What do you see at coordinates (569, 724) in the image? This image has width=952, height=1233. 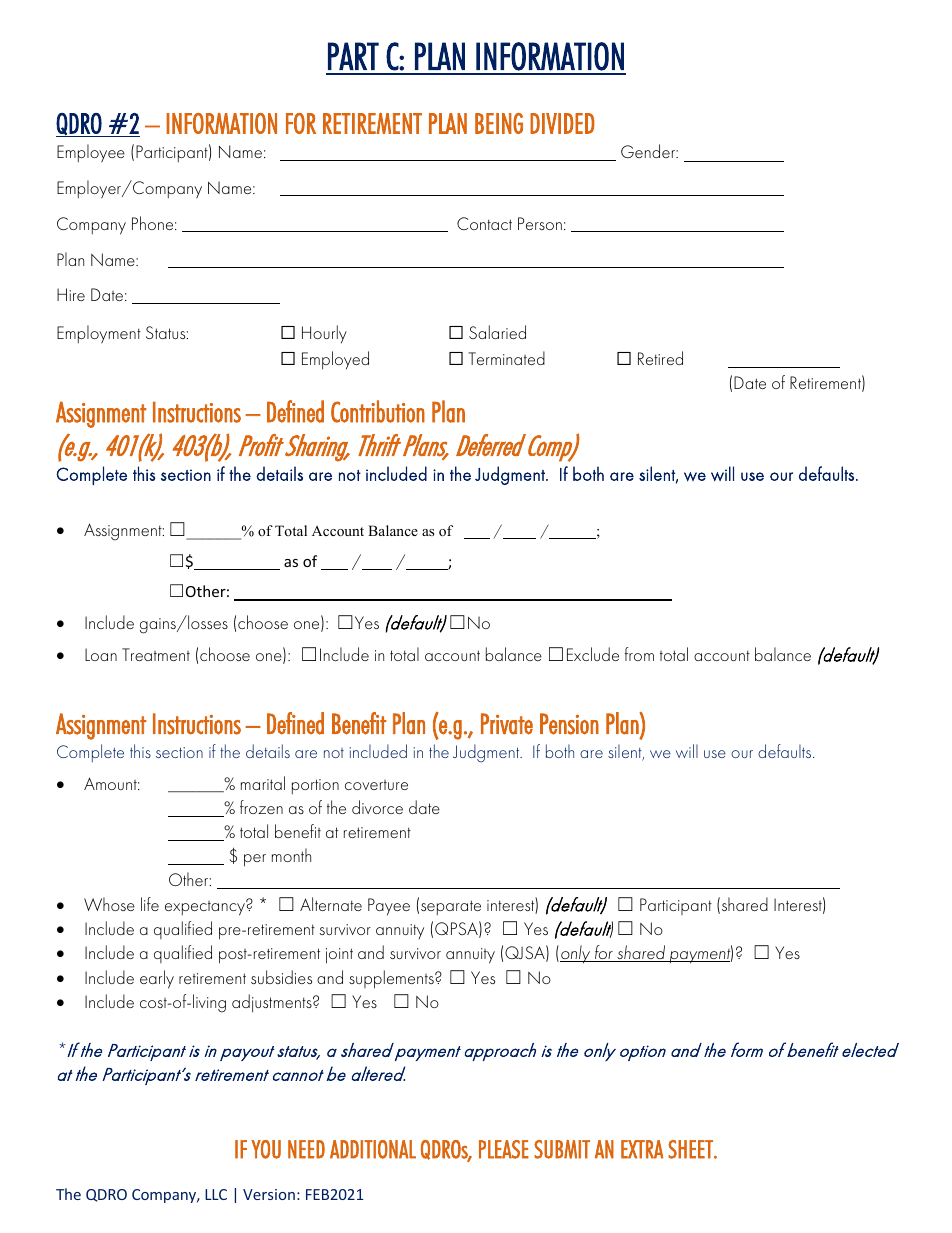 I see `Pension` at bounding box center [569, 724].
